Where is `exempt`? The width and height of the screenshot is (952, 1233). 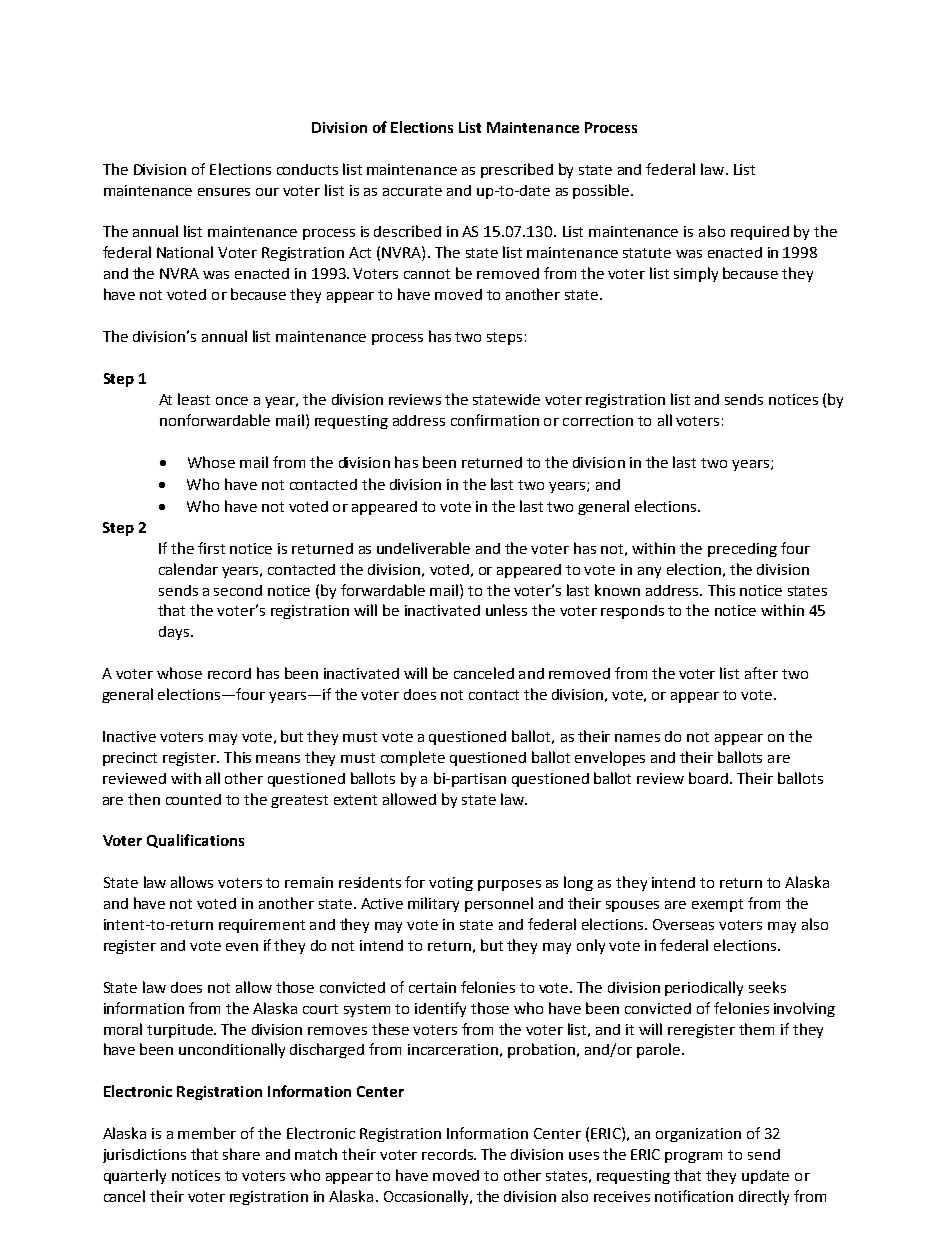 exempt is located at coordinates (717, 905).
